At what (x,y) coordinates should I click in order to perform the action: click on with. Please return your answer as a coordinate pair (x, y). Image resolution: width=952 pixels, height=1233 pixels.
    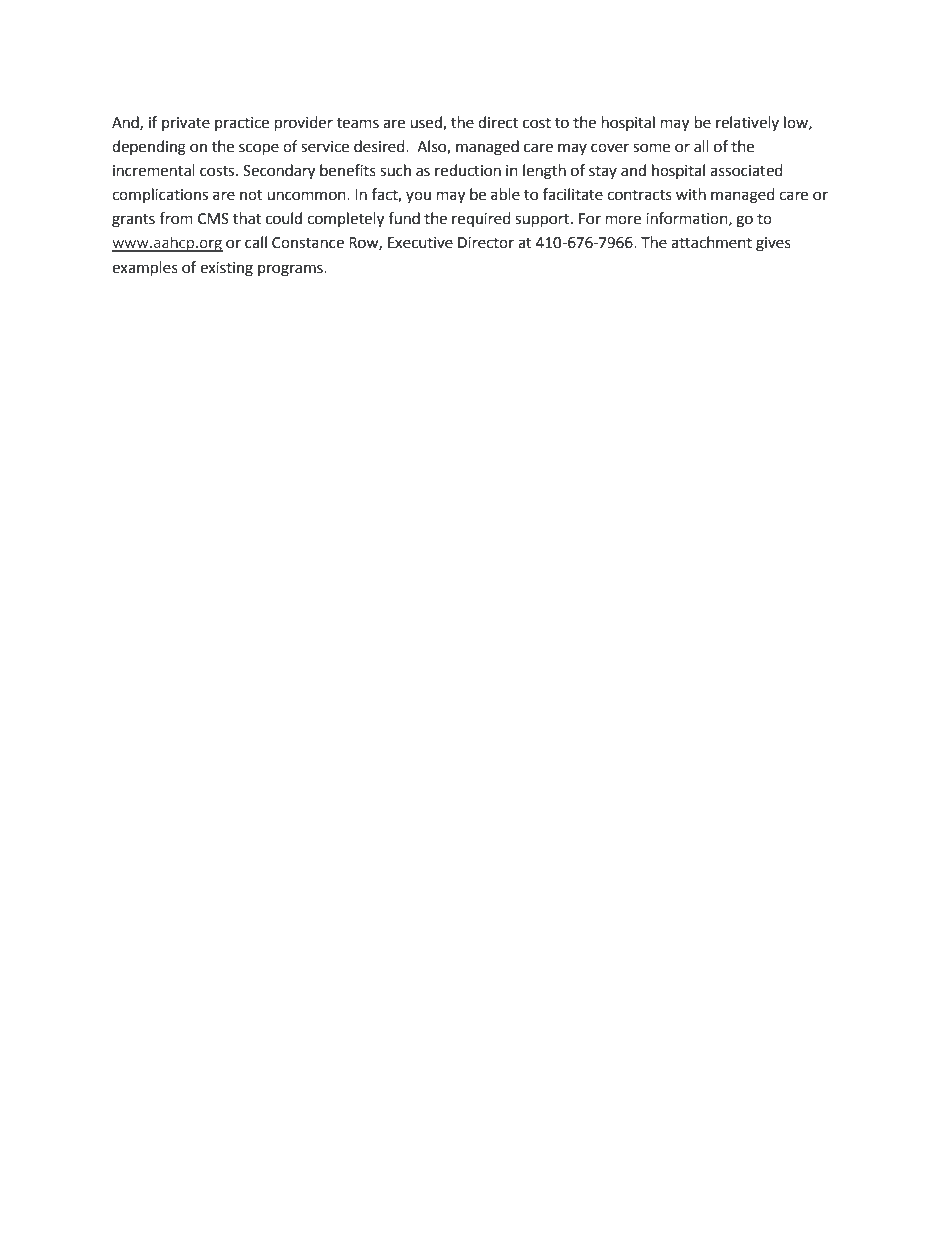
    Looking at the image, I should click on (691, 194).
